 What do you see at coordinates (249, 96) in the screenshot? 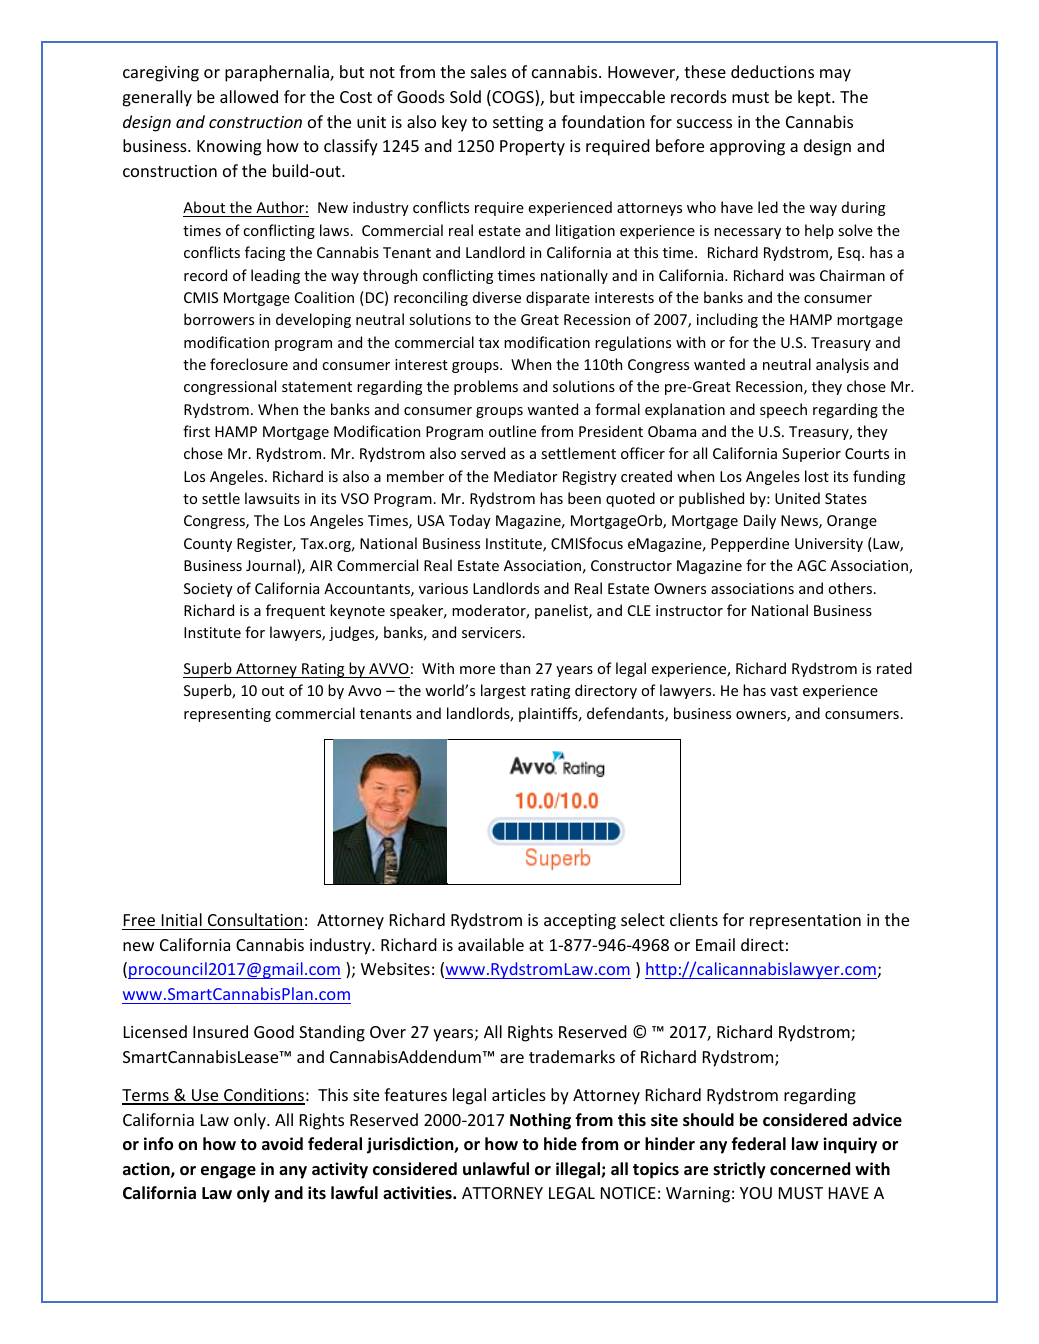
I see `allowed` at bounding box center [249, 96].
